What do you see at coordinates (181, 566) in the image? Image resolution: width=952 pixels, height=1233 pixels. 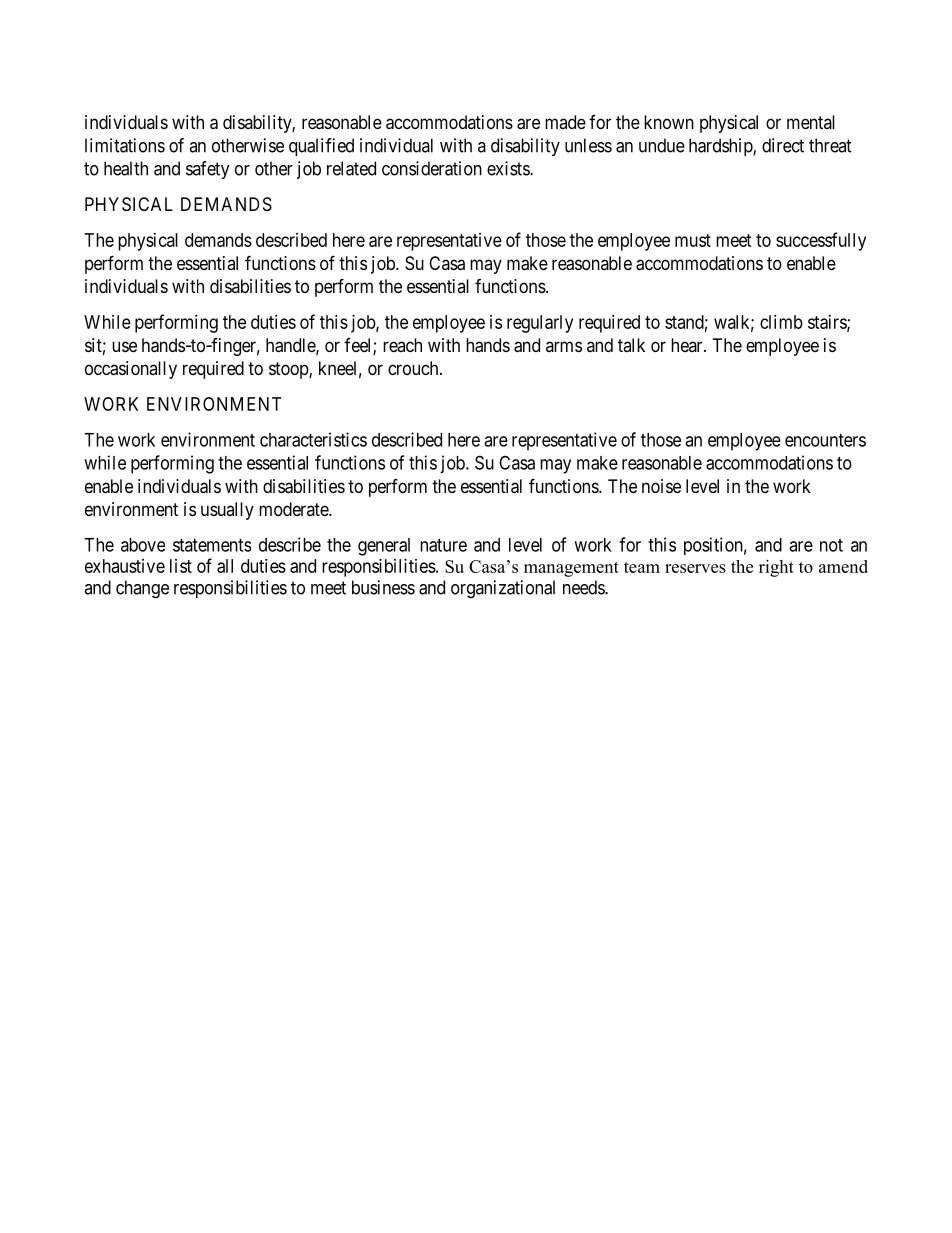 I see `list` at bounding box center [181, 566].
